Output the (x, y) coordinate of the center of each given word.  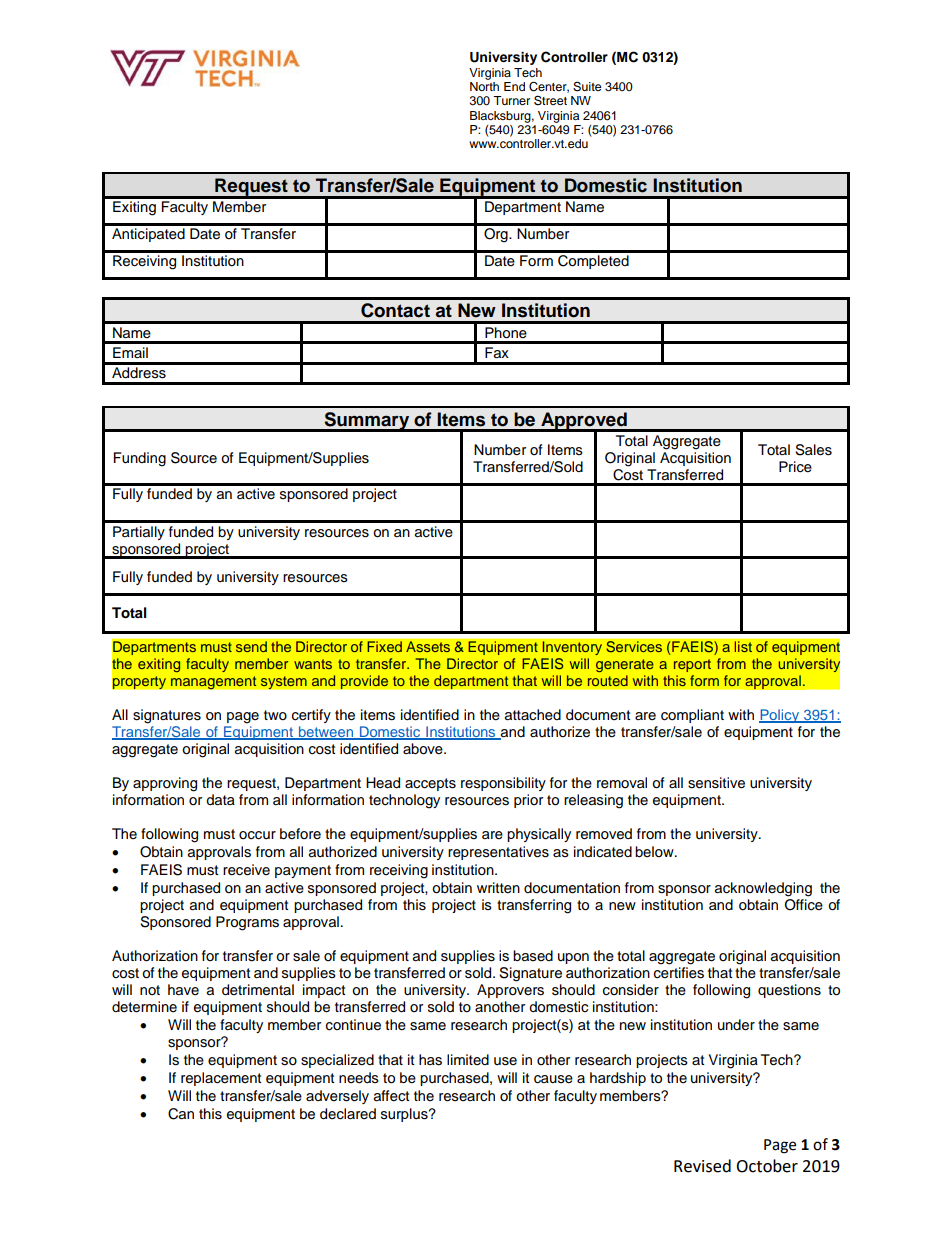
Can (181, 1114)
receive (246, 870)
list (743, 647)
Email (130, 352)
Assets (428, 647)
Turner (511, 100)
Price (795, 467)
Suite (587, 87)
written (498, 888)
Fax (497, 353)
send (251, 647)
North (484, 86)
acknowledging (763, 889)
